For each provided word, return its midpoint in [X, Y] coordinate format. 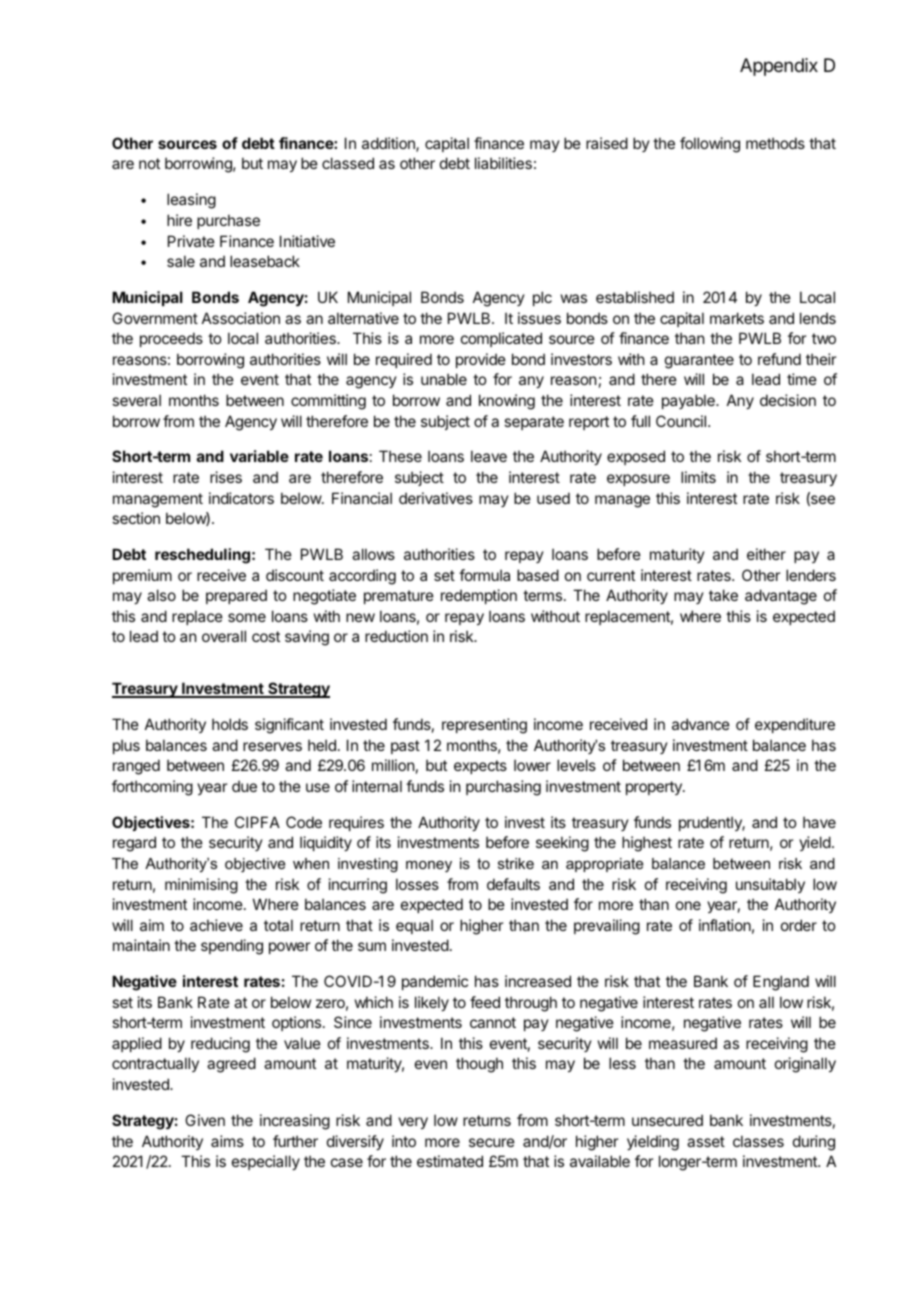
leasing [191, 201]
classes [758, 1141]
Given [205, 1120]
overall [224, 636]
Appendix [779, 67]
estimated [450, 1161]
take [723, 595]
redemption [479, 596]
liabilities [503, 163]
